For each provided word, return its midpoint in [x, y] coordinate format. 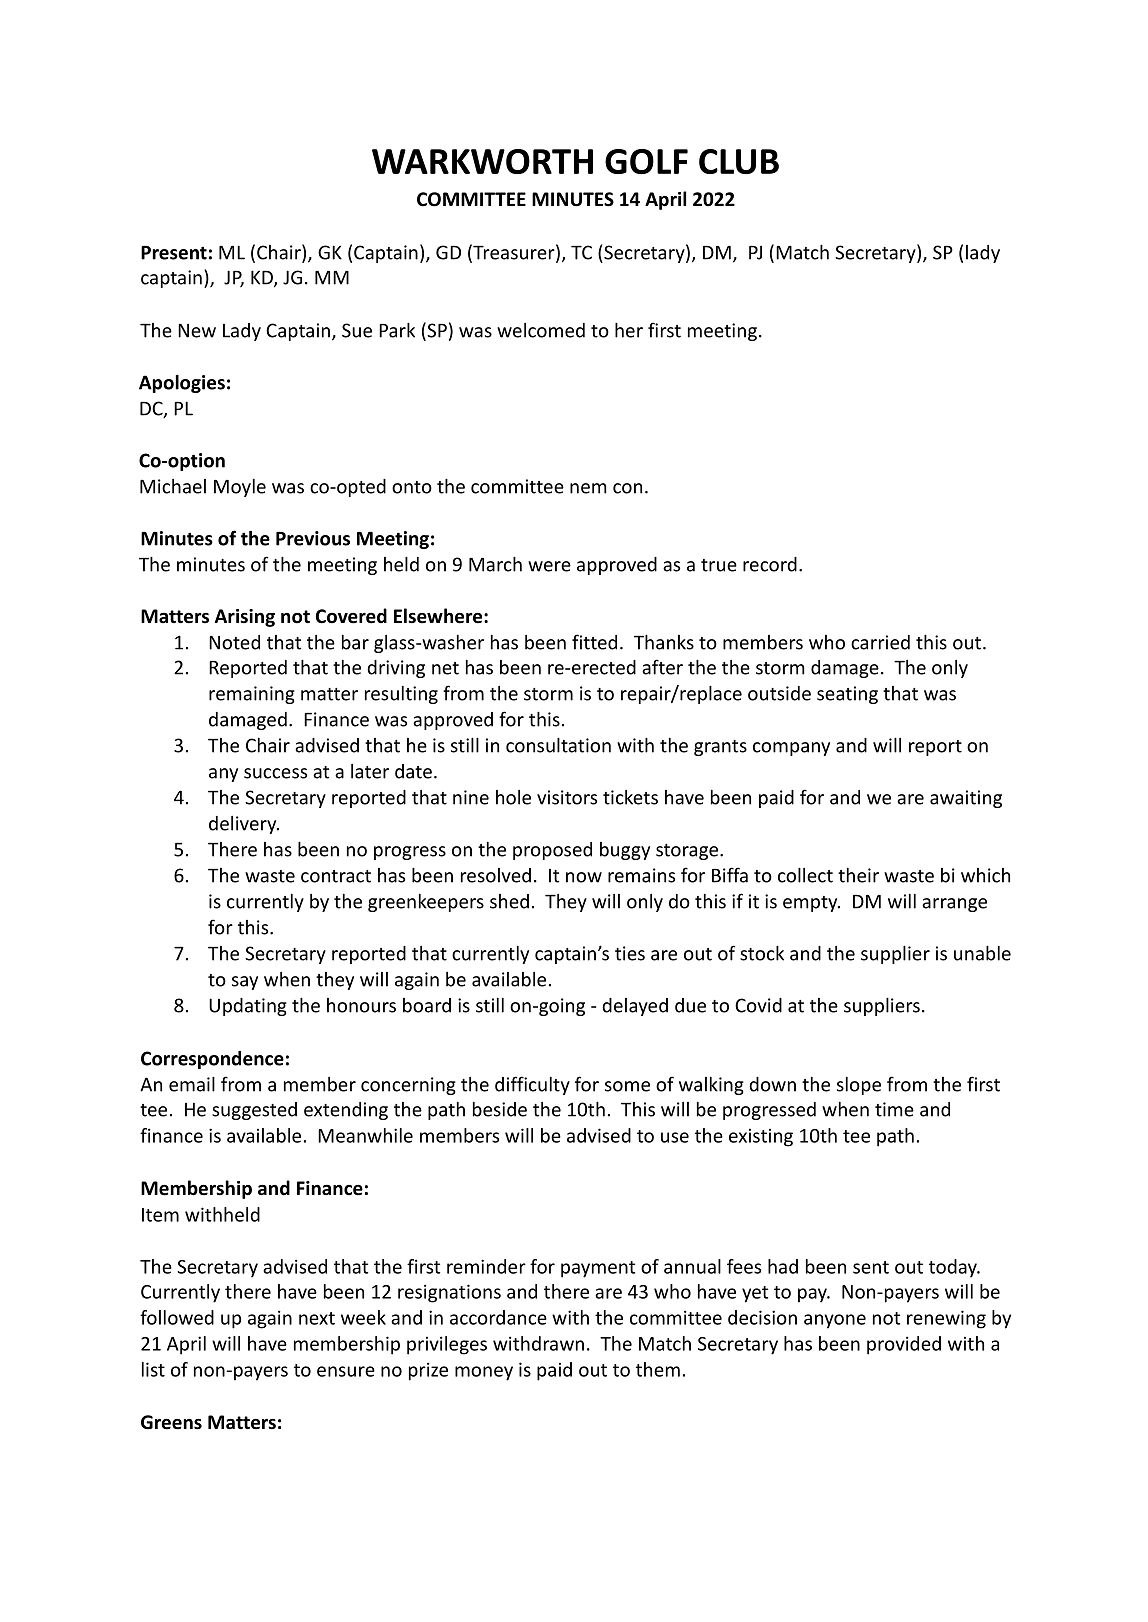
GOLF [646, 161]
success [275, 773]
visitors [567, 797]
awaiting [966, 799]
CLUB [739, 161]
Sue [357, 330]
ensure [346, 1371]
